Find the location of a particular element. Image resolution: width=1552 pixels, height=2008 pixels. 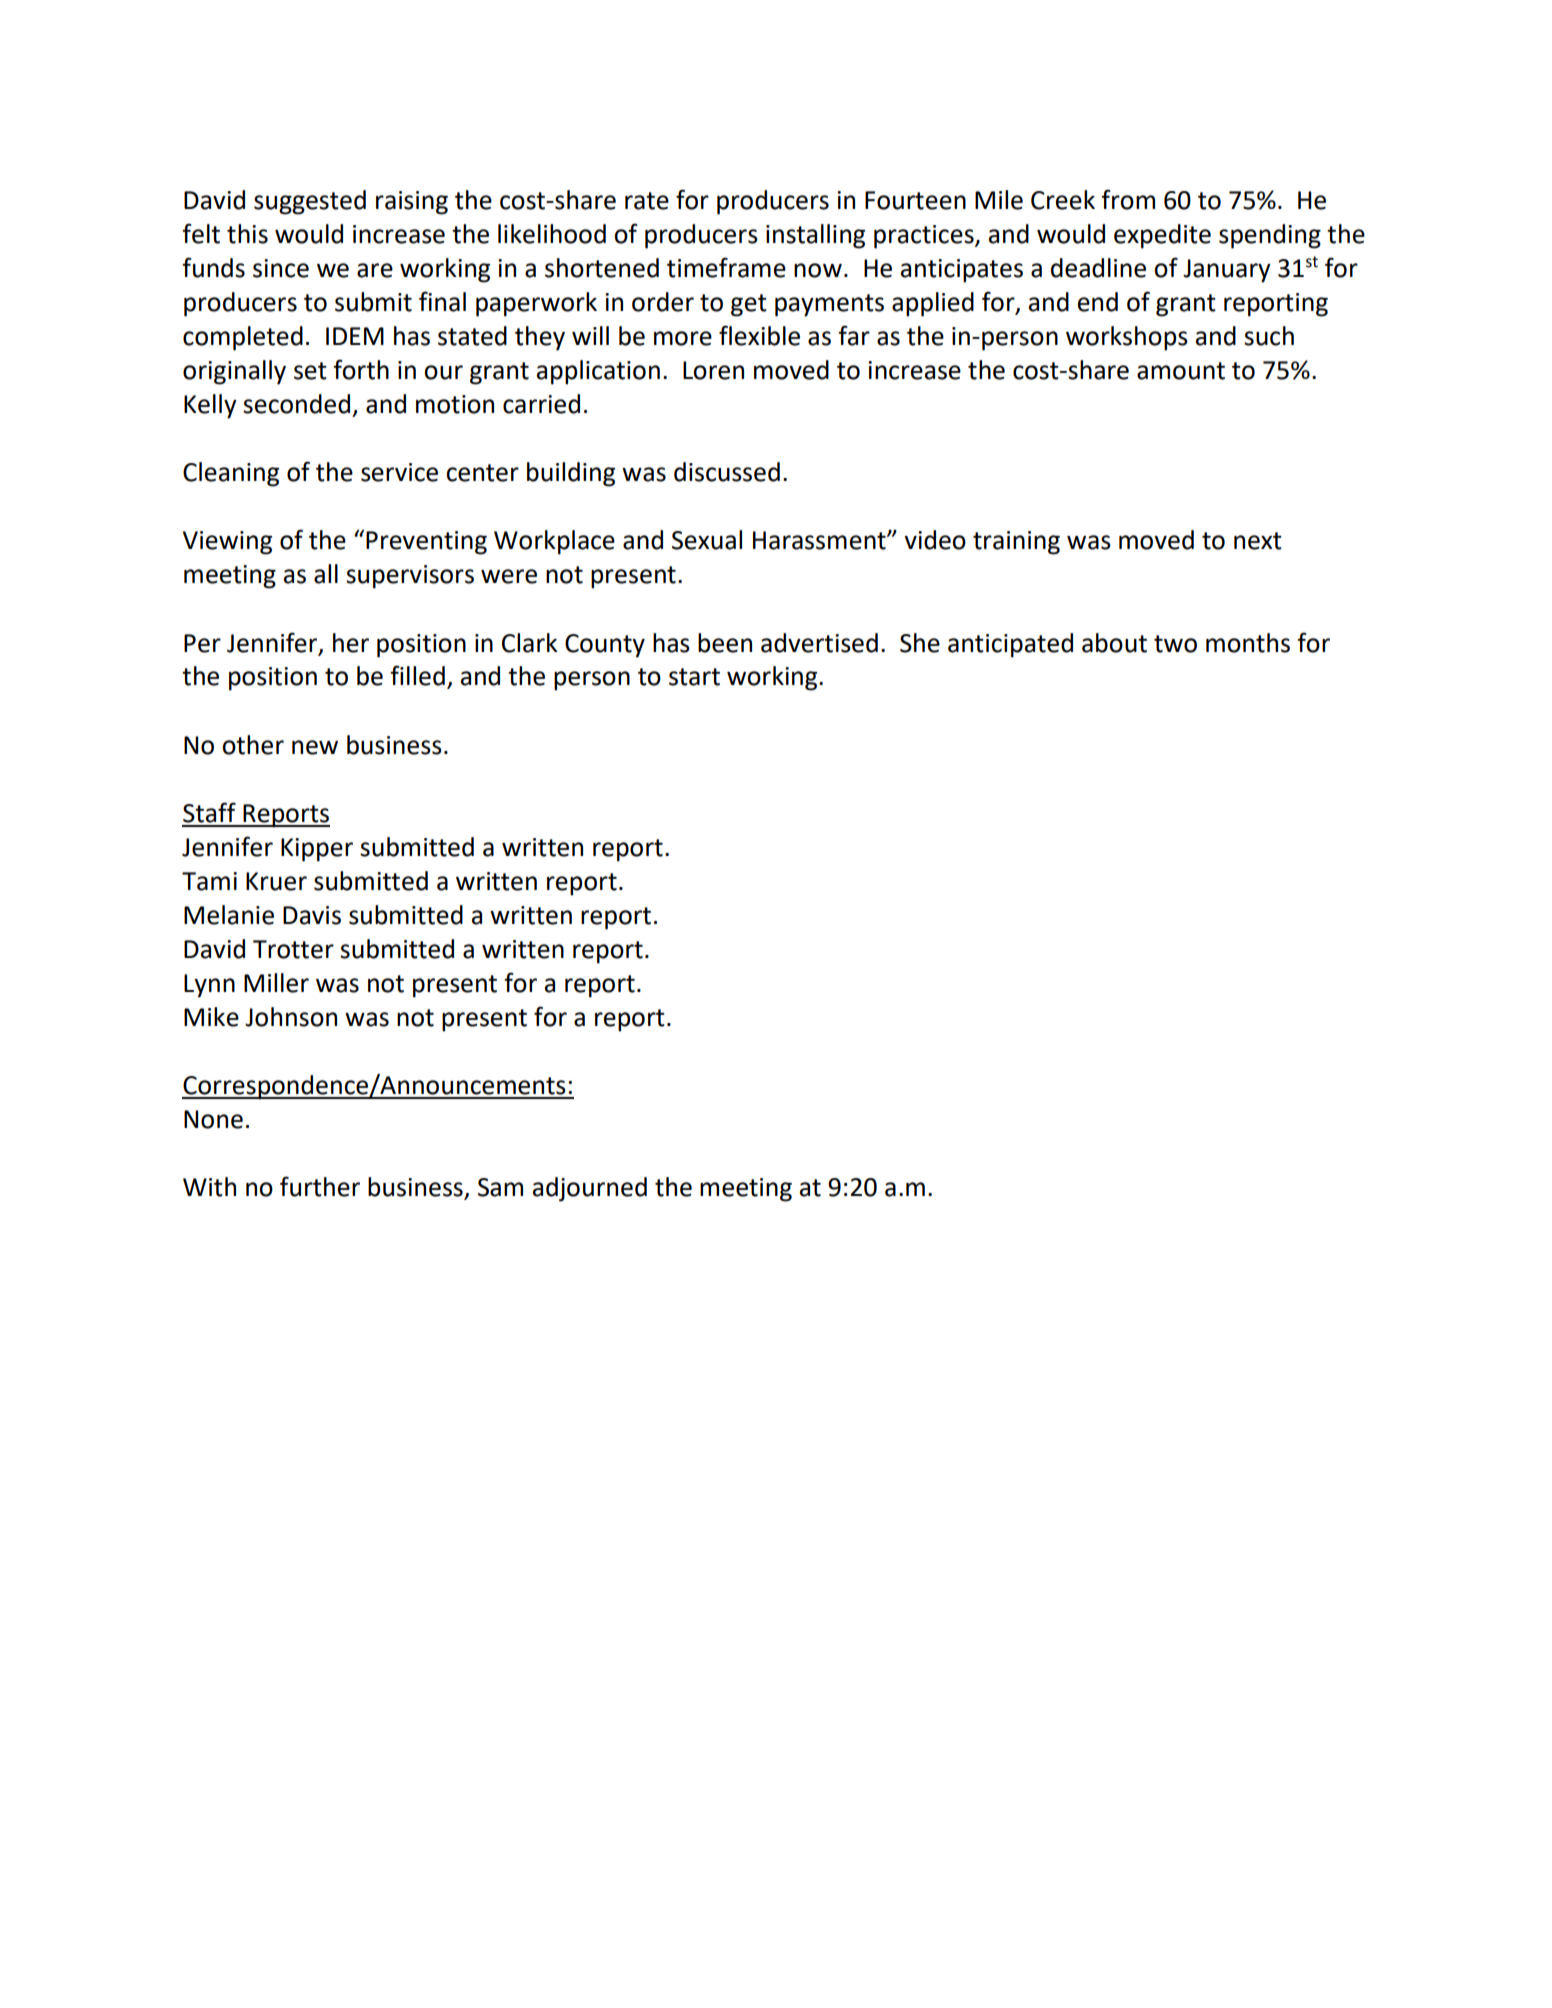

further is located at coordinates (320, 1186).
